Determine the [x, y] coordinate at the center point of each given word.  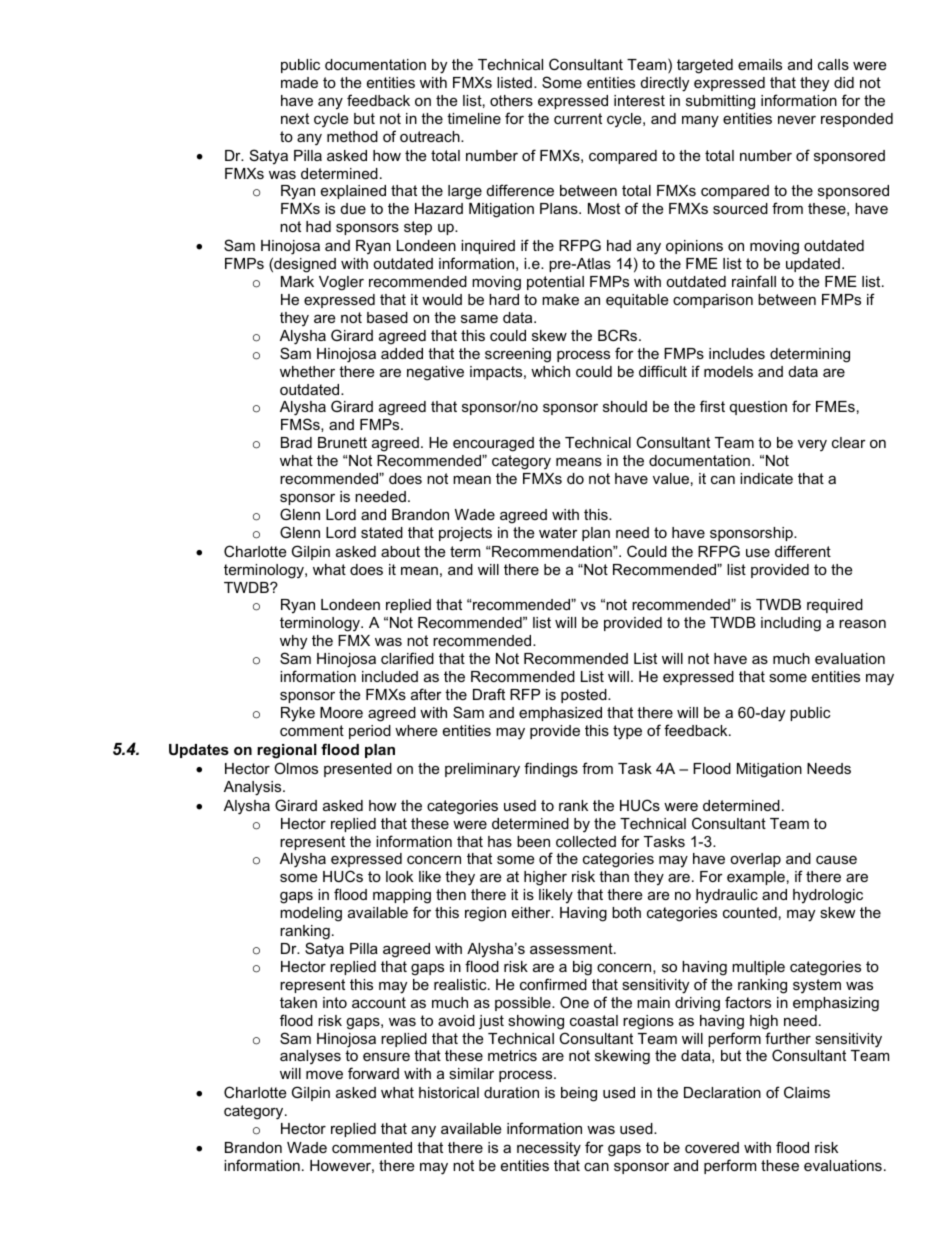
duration [511, 1092]
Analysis [254, 788]
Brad [296, 442]
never [797, 119]
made [299, 82]
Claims [807, 1092]
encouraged [493, 444]
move [324, 1074]
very [812, 446]
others [511, 100]
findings [551, 770]
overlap [755, 860]
